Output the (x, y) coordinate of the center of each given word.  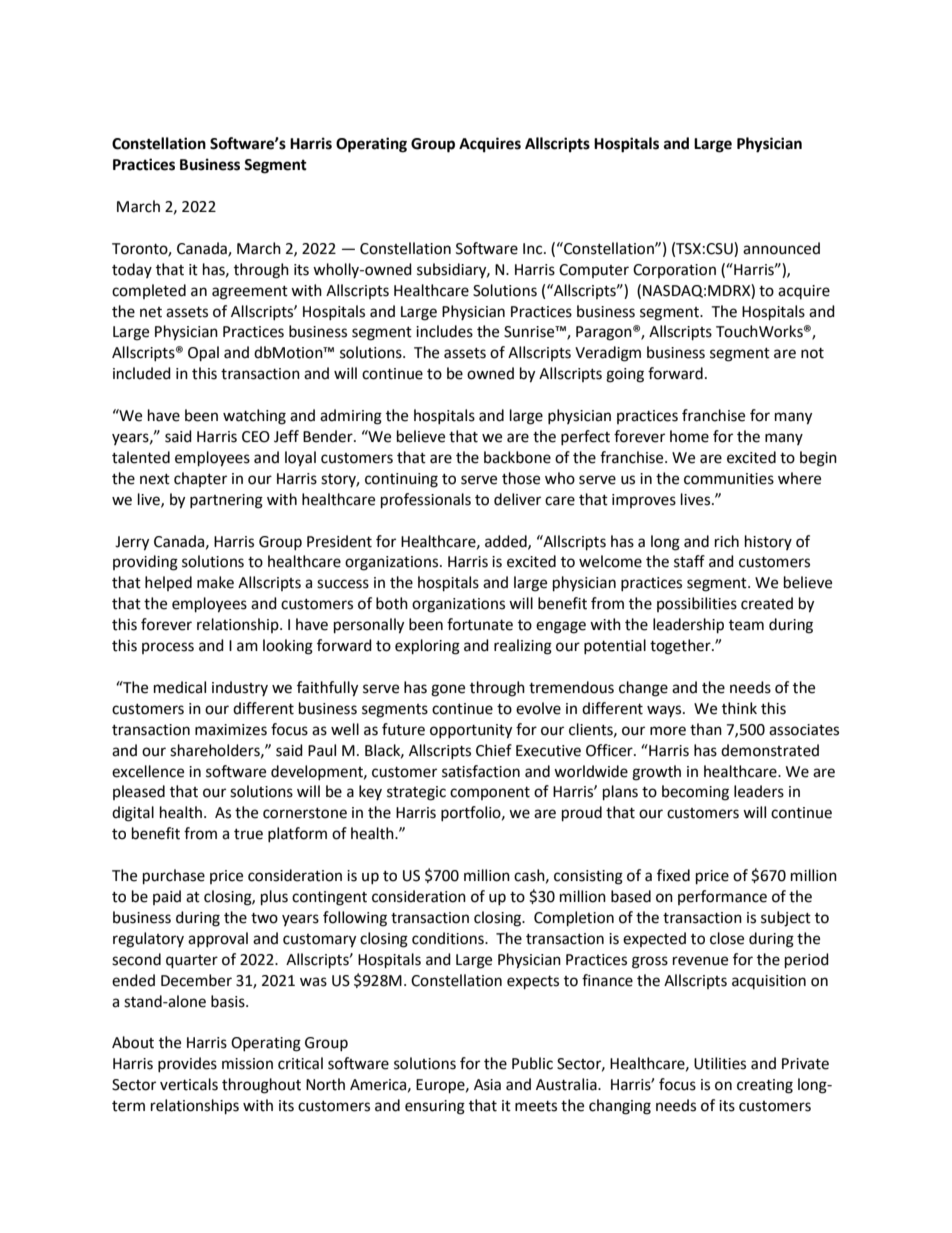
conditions (449, 938)
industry (240, 688)
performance (722, 897)
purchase (174, 877)
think (739, 708)
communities (729, 479)
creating (765, 1086)
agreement (250, 293)
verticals (189, 1084)
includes (444, 331)
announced (781, 248)
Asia (487, 1085)
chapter (200, 479)
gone (448, 690)
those (521, 478)
